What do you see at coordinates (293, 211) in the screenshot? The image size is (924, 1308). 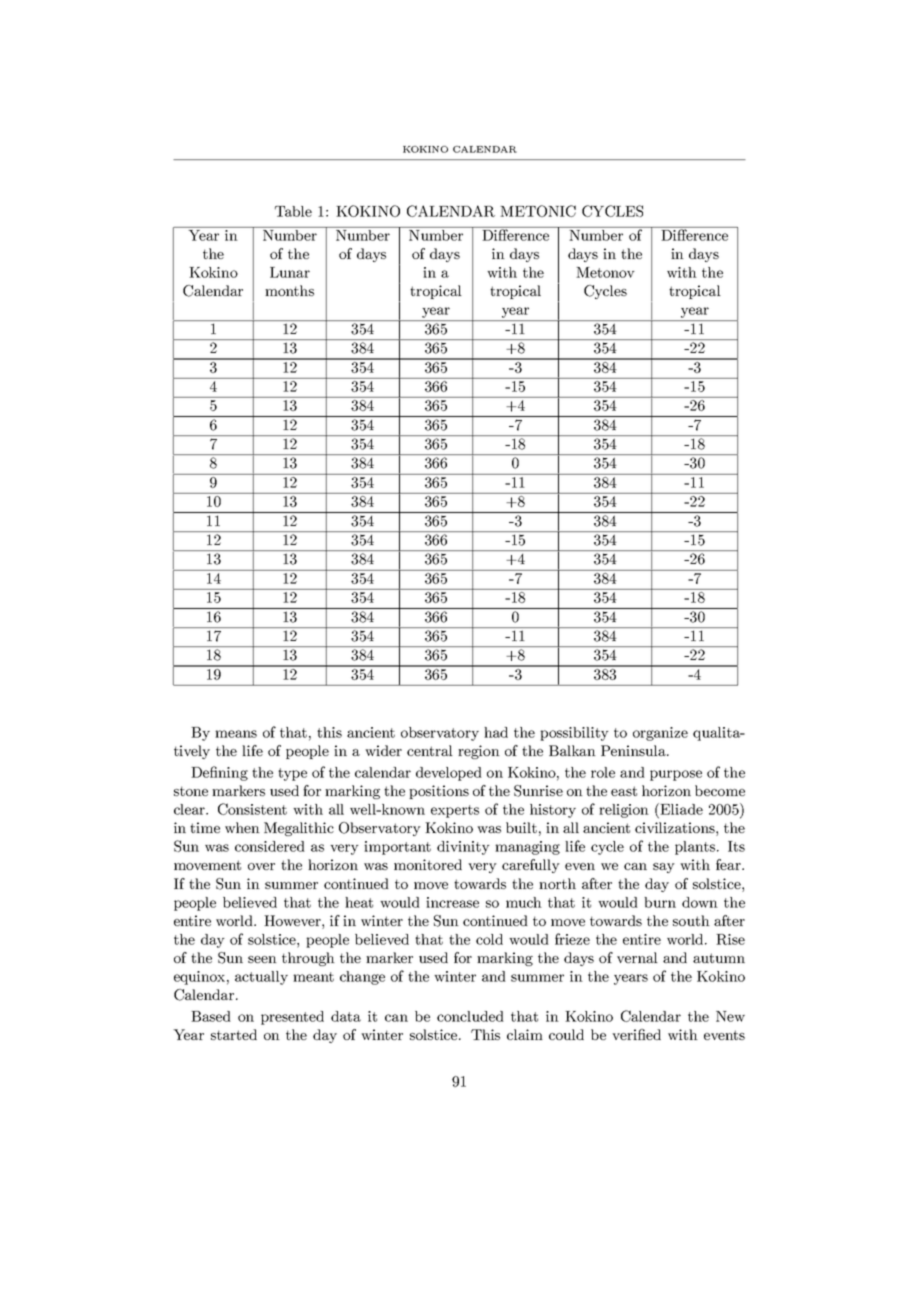 I see `Table` at bounding box center [293, 211].
